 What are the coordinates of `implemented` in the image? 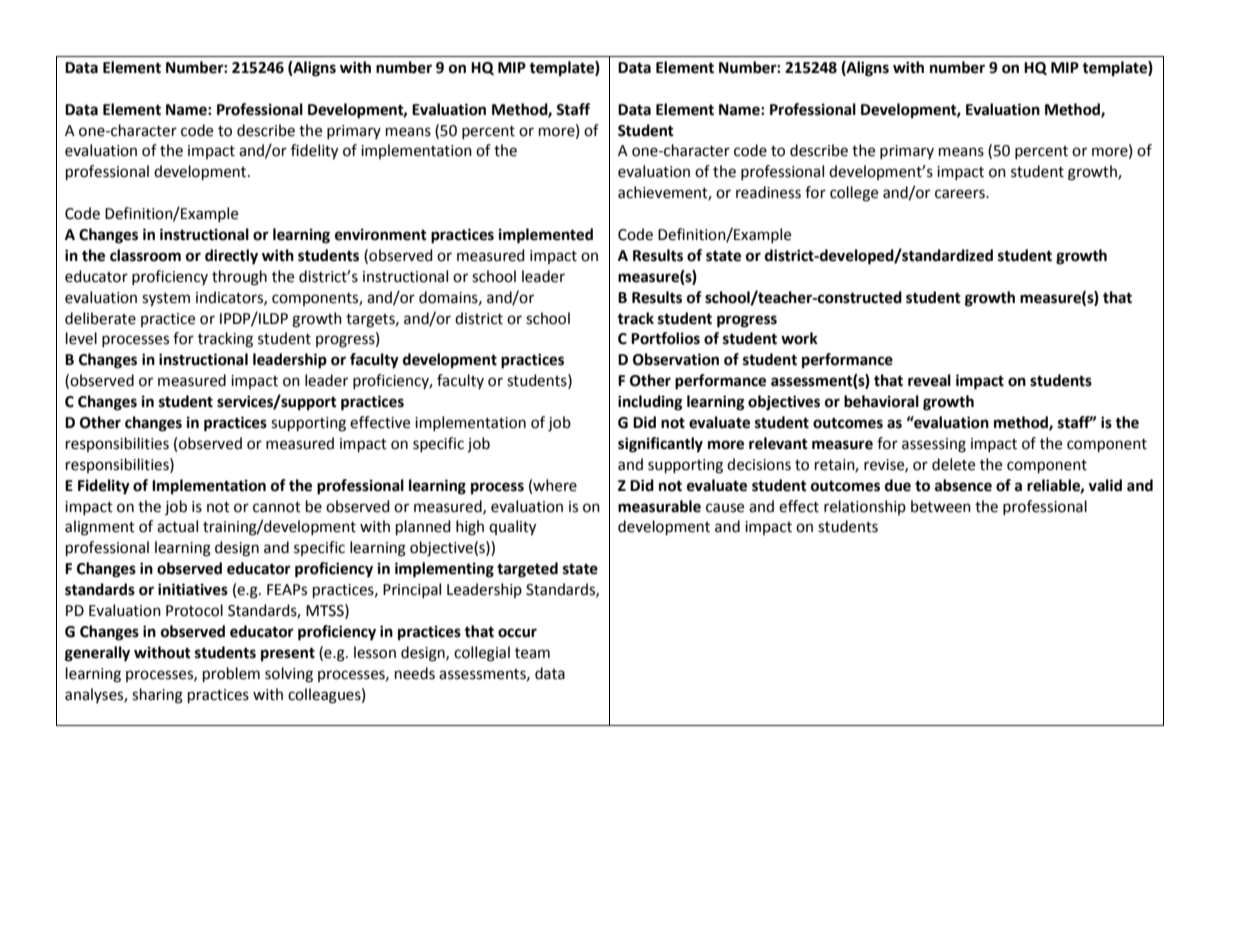 It's located at (546, 236).
